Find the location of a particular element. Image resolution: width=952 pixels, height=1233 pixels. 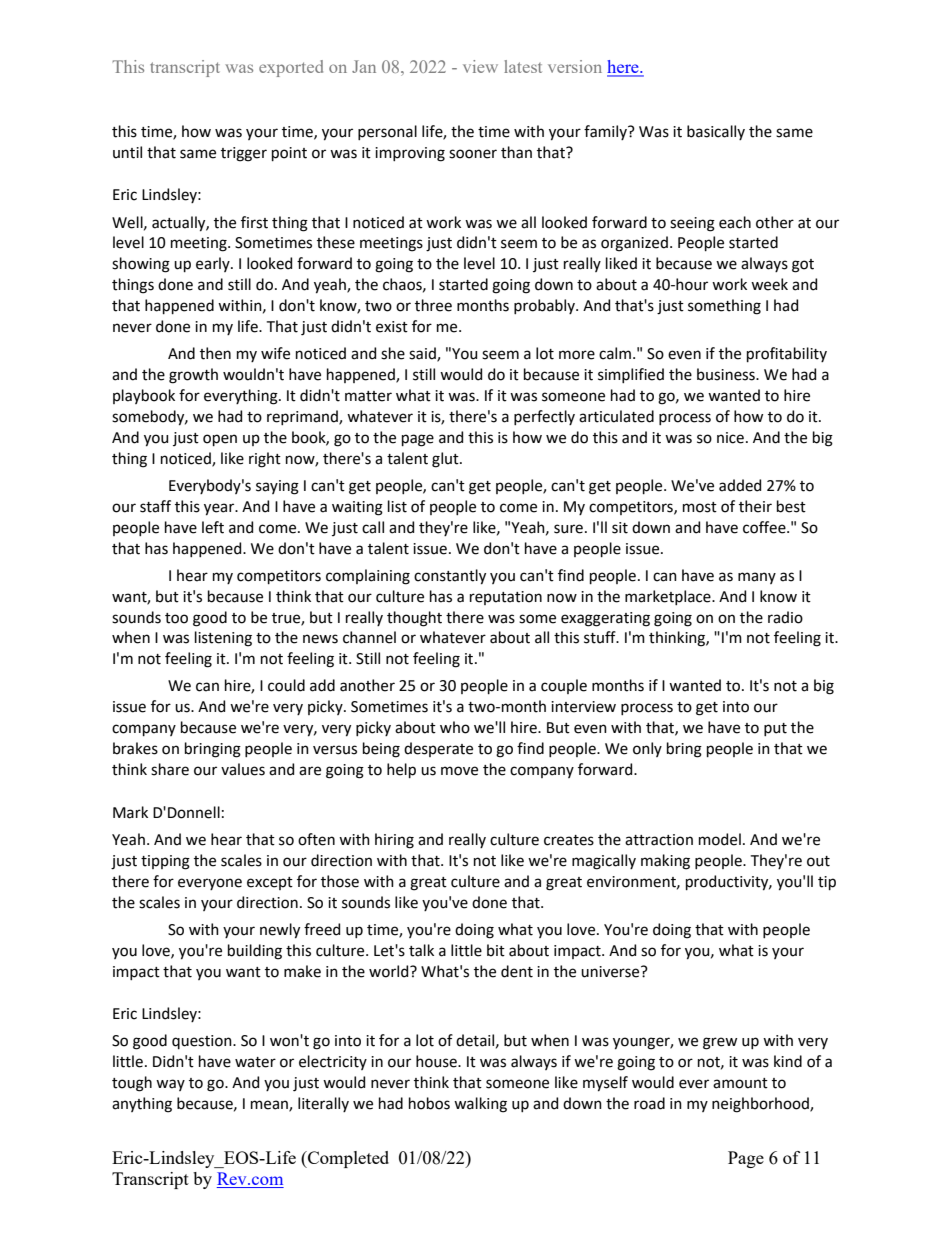

sooner is located at coordinates (473, 154).
